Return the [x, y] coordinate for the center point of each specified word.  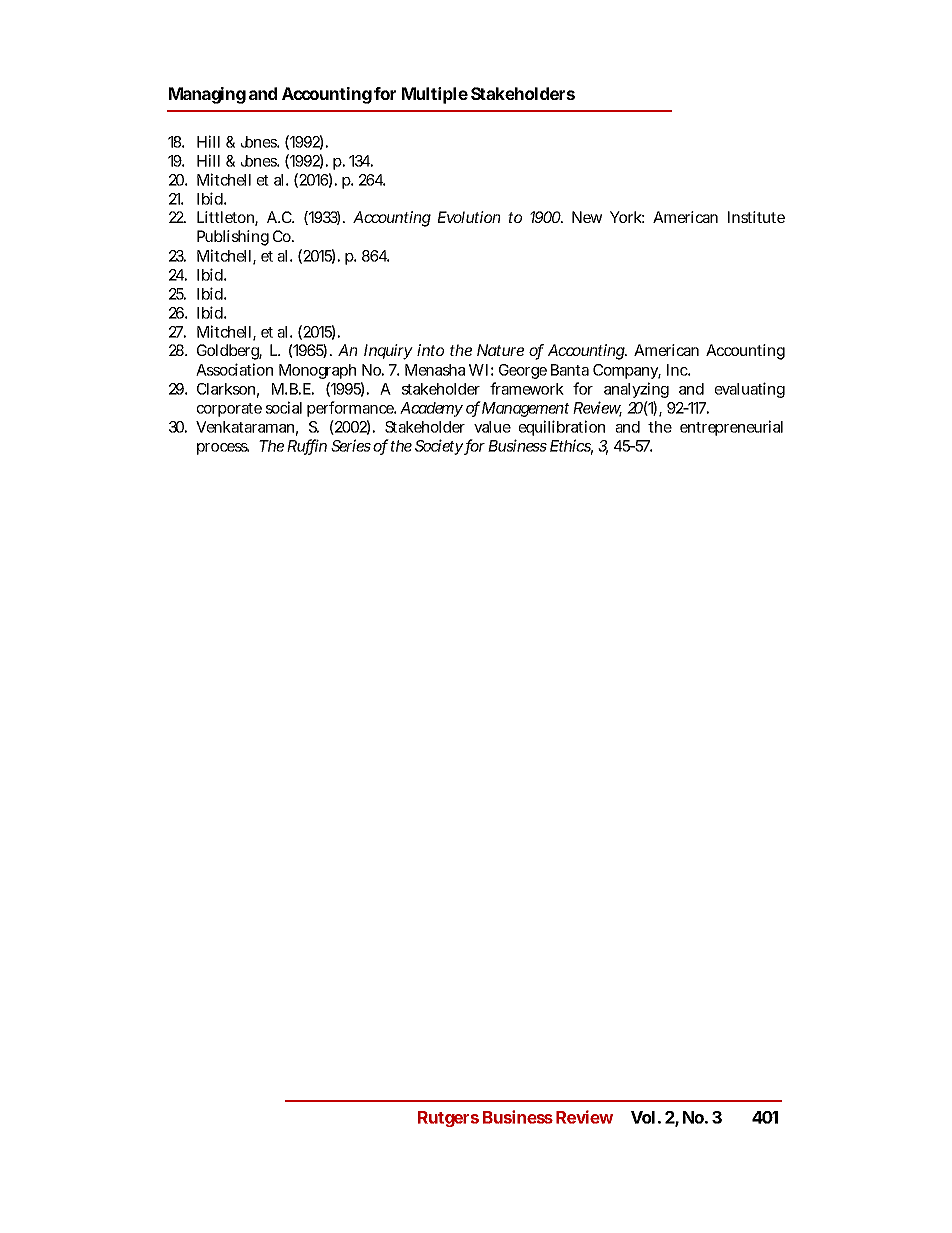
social [284, 407]
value [492, 427]
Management [524, 409]
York [626, 217]
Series [351, 445]
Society [439, 447]
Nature [500, 350]
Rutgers [448, 1119]
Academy [431, 409]
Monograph [317, 371]
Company [625, 371]
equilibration [562, 428]
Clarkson [226, 389]
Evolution [469, 217]
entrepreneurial [731, 428]
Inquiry [388, 352]
